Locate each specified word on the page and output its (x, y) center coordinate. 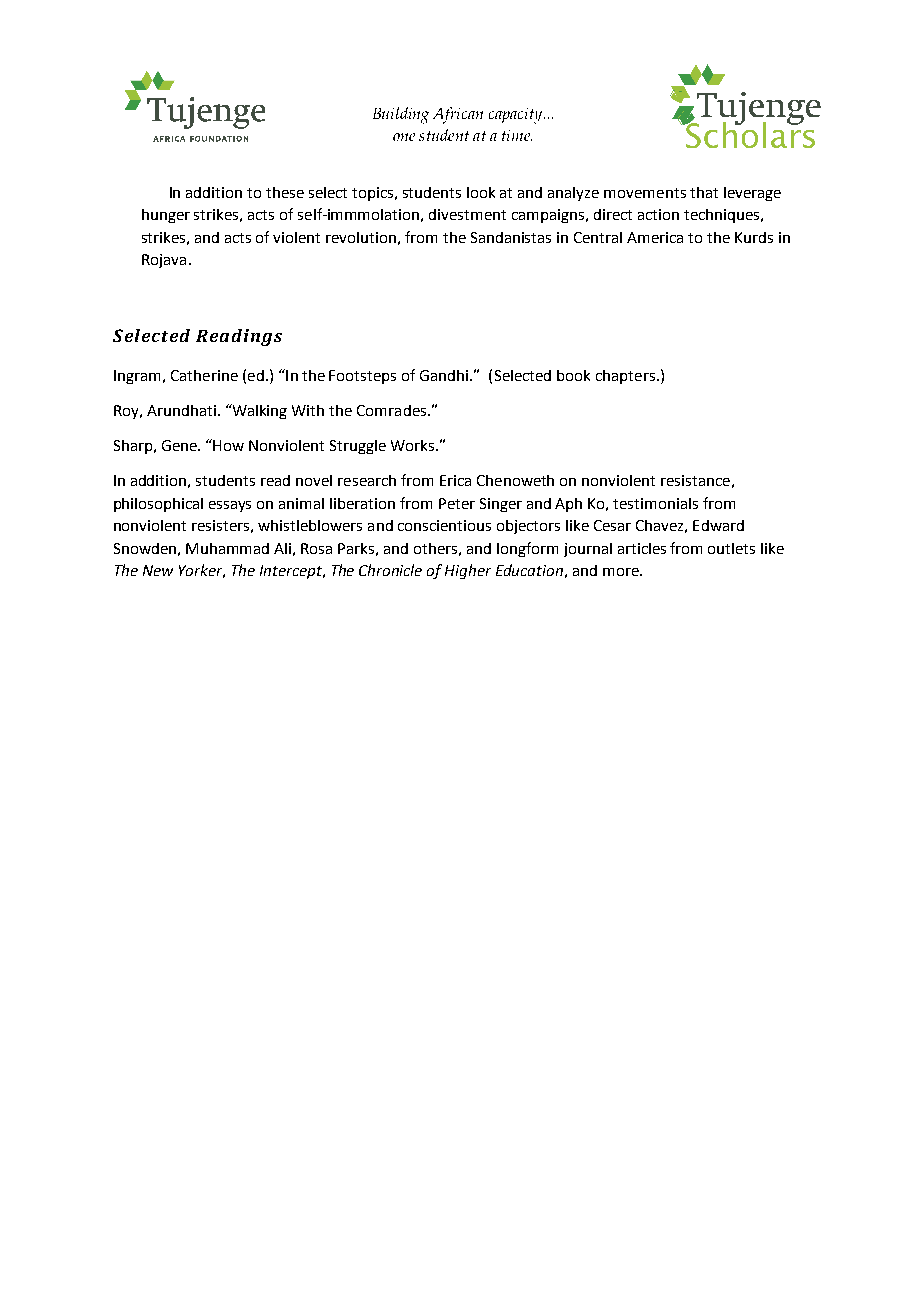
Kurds (754, 237)
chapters (625, 377)
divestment (467, 214)
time (517, 135)
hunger (166, 216)
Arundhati (181, 410)
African (458, 115)
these (285, 192)
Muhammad (227, 548)
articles (642, 548)
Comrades (393, 410)
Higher (468, 571)
